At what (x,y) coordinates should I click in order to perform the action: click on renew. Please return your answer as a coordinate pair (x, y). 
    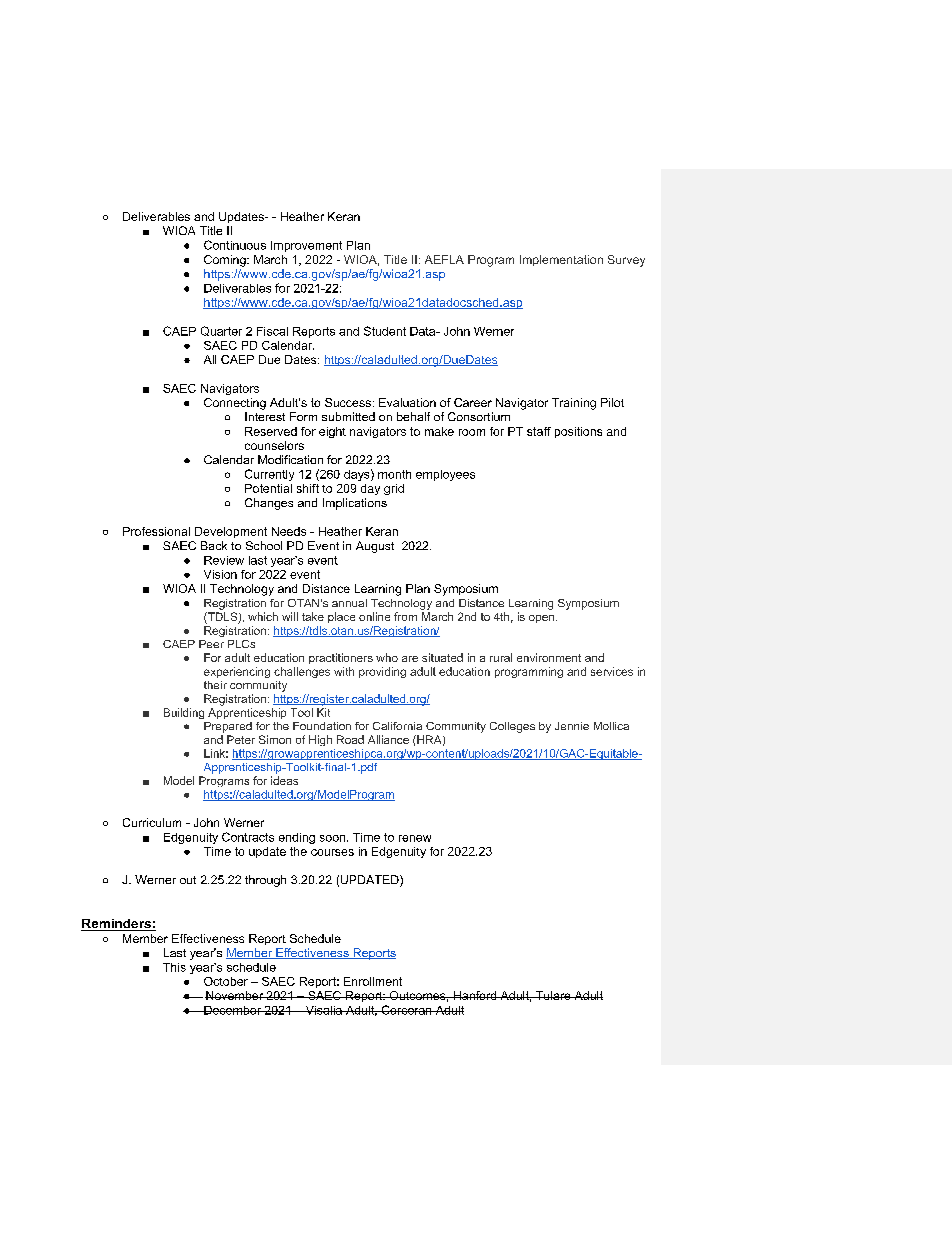
    Looking at the image, I should click on (415, 838).
